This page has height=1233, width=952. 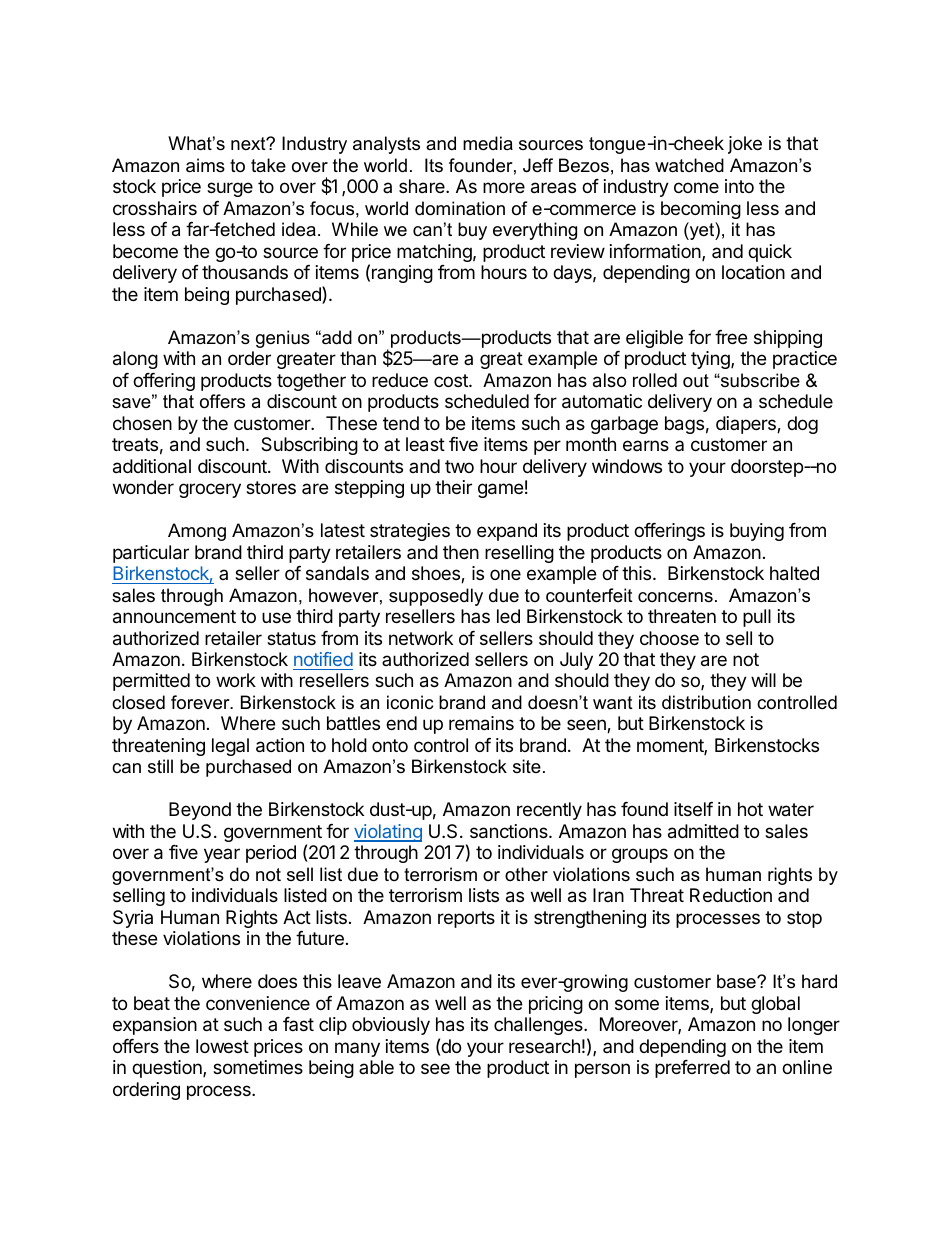 I want to click on announcement, so click(x=174, y=617).
